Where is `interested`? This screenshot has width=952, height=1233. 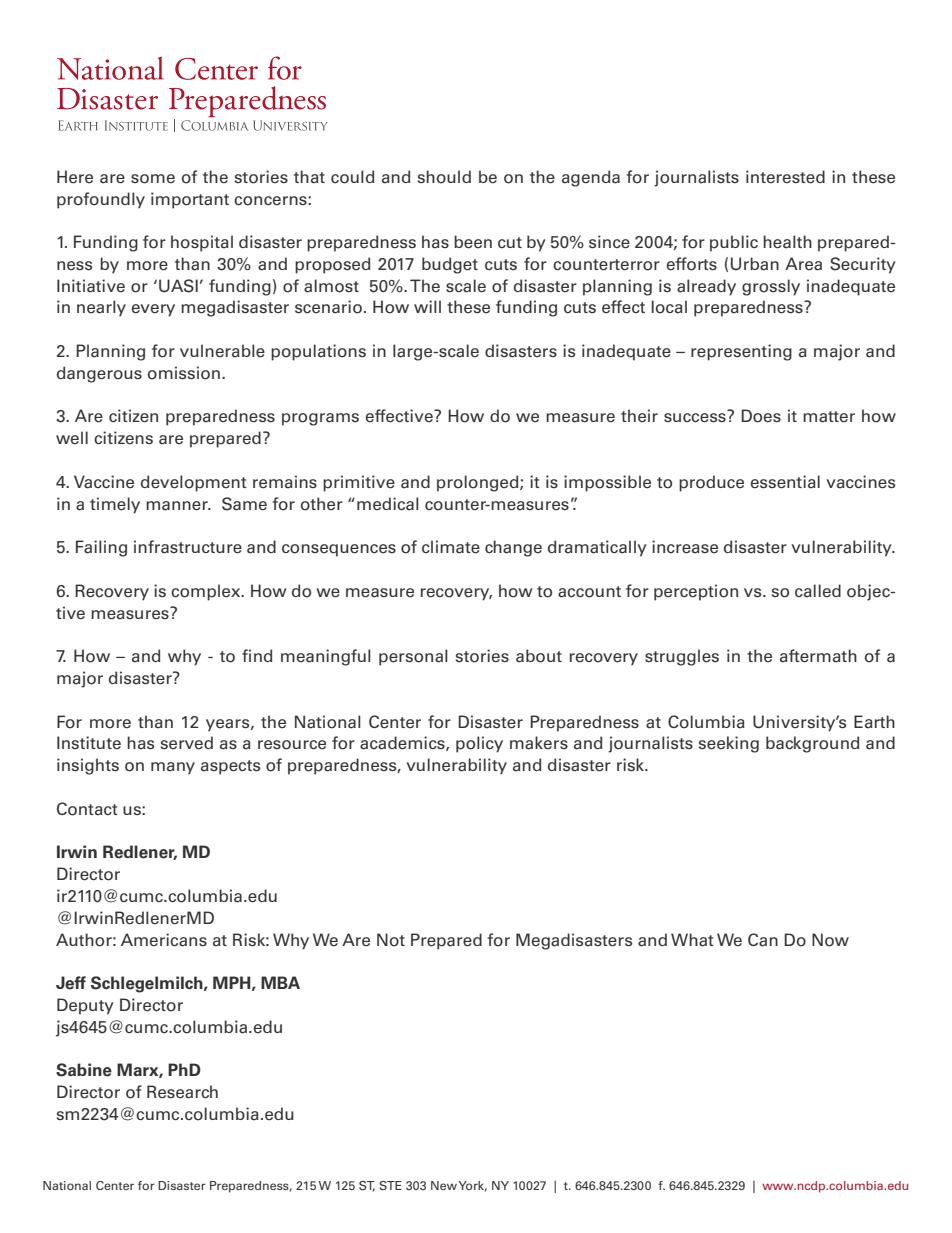
interested is located at coordinates (785, 177).
